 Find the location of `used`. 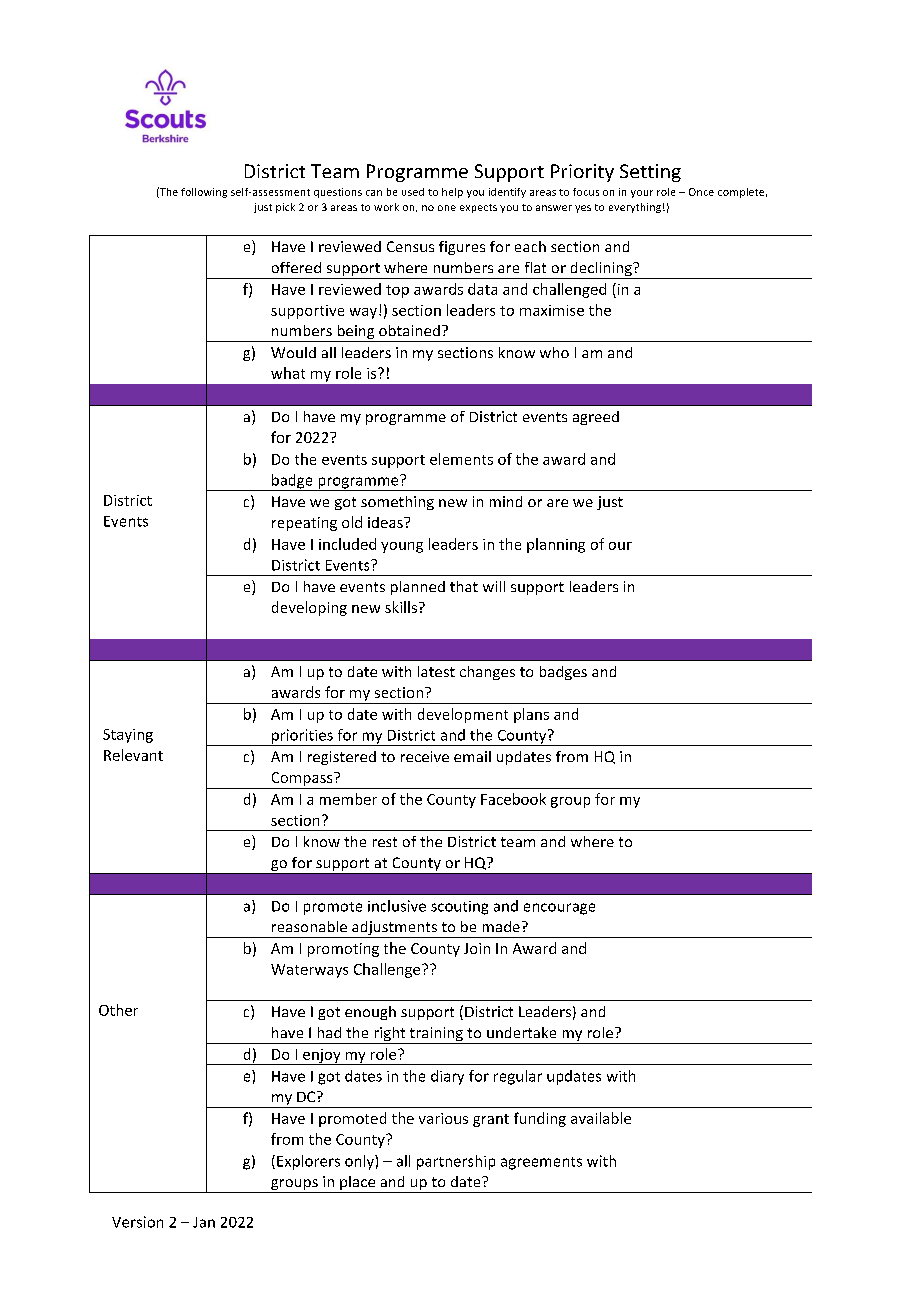

used is located at coordinates (413, 192).
